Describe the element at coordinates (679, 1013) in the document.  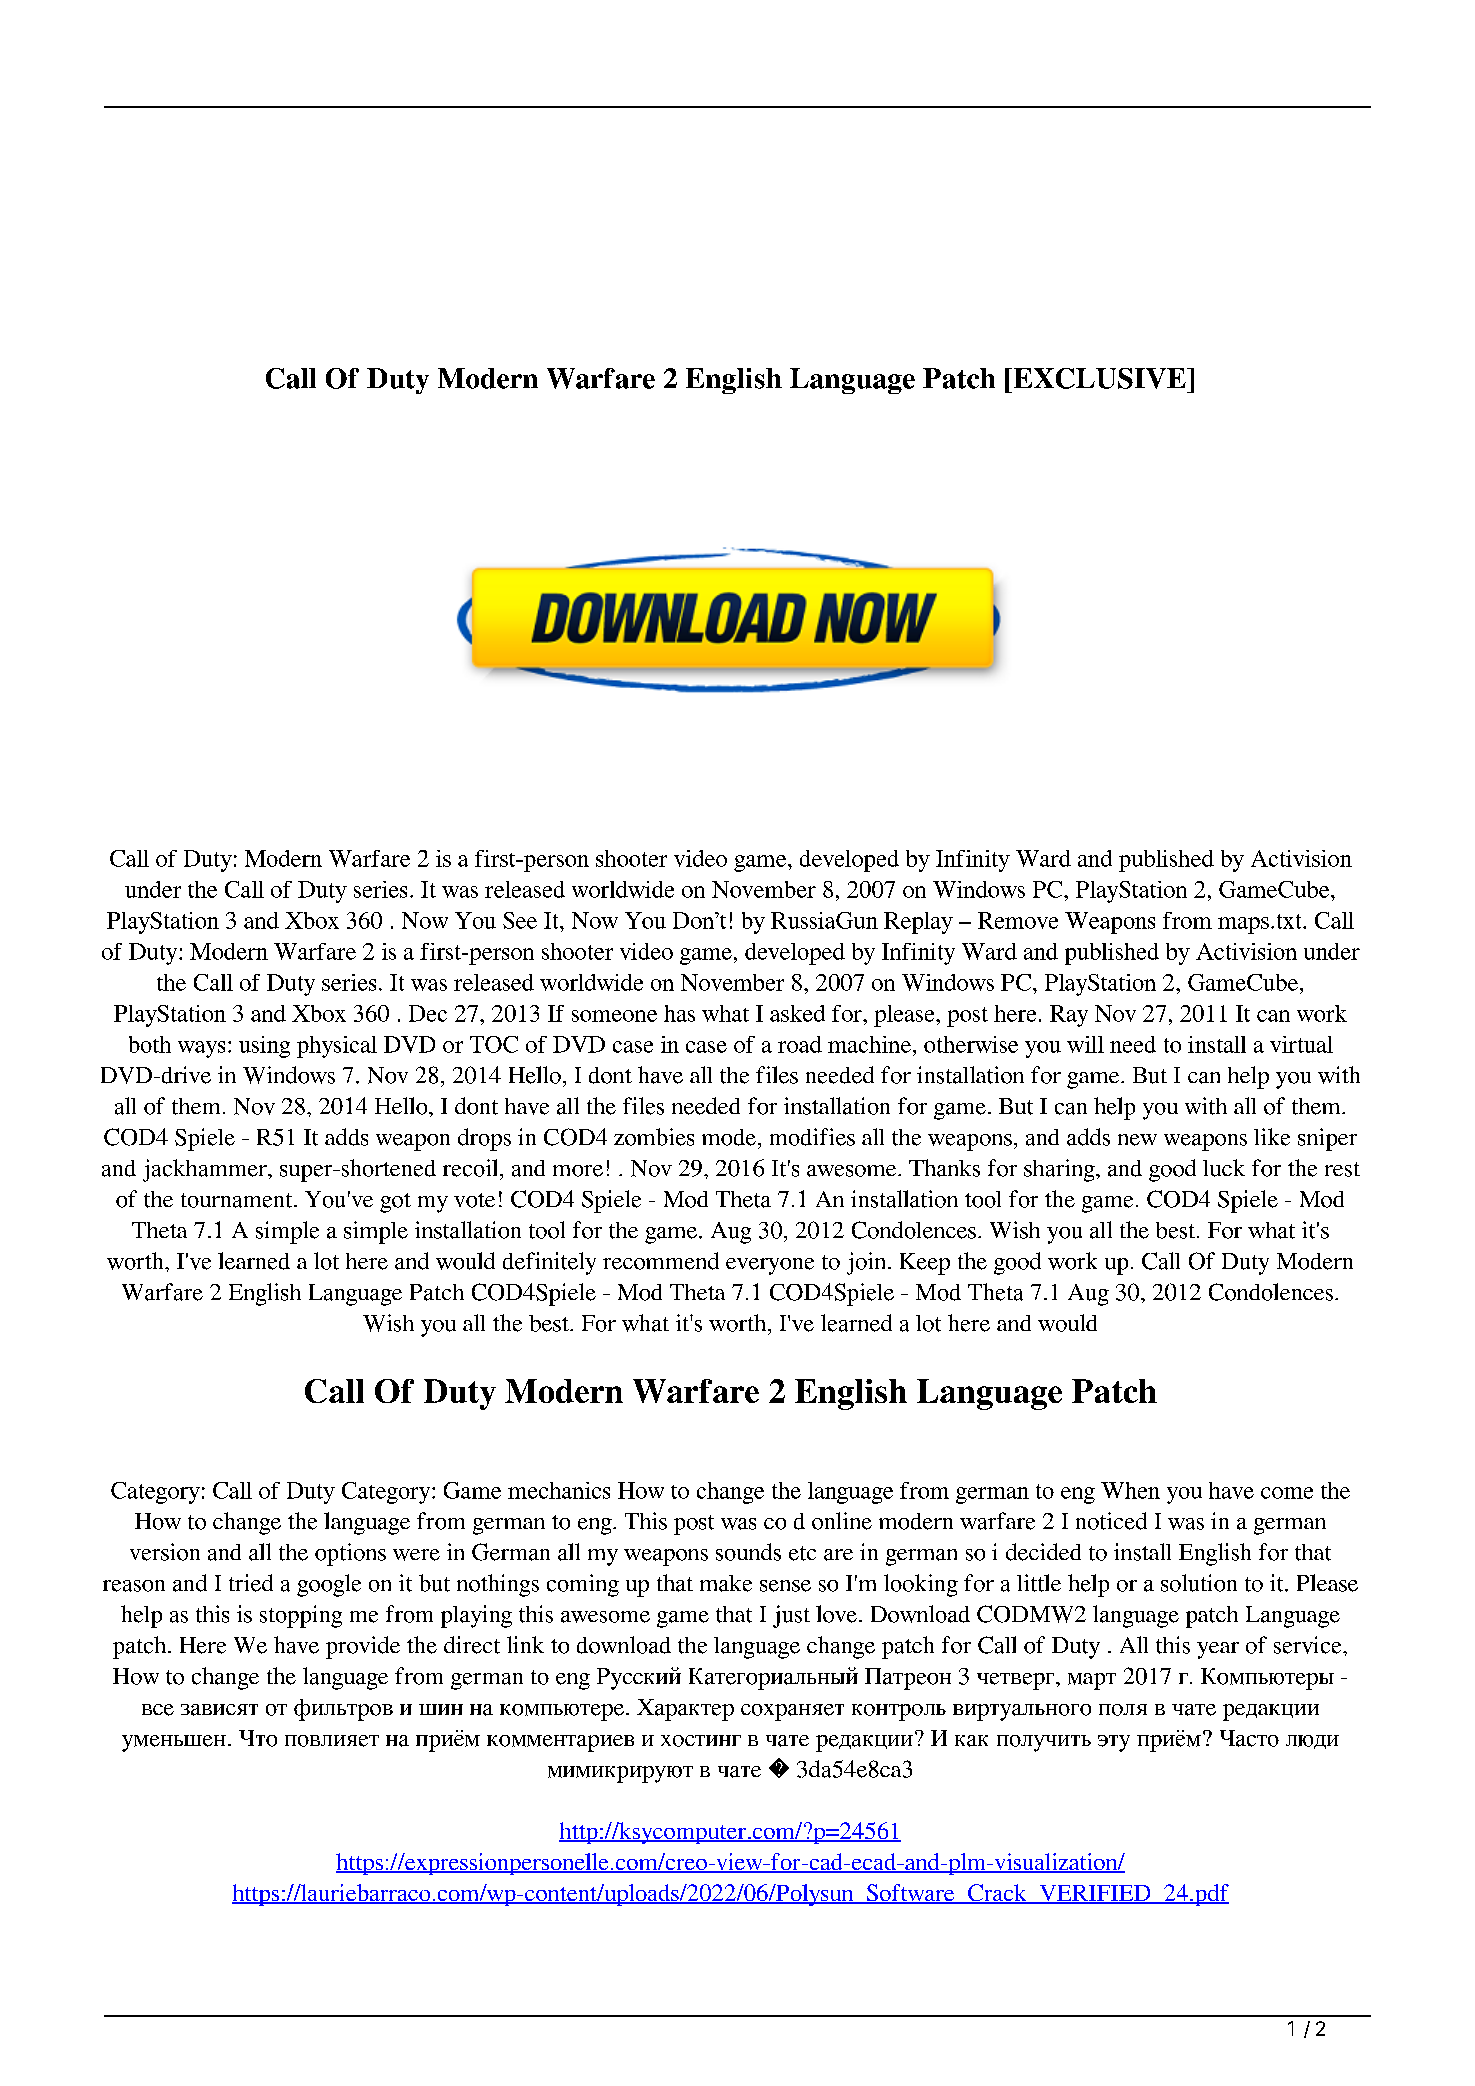
I see `has` at that location.
